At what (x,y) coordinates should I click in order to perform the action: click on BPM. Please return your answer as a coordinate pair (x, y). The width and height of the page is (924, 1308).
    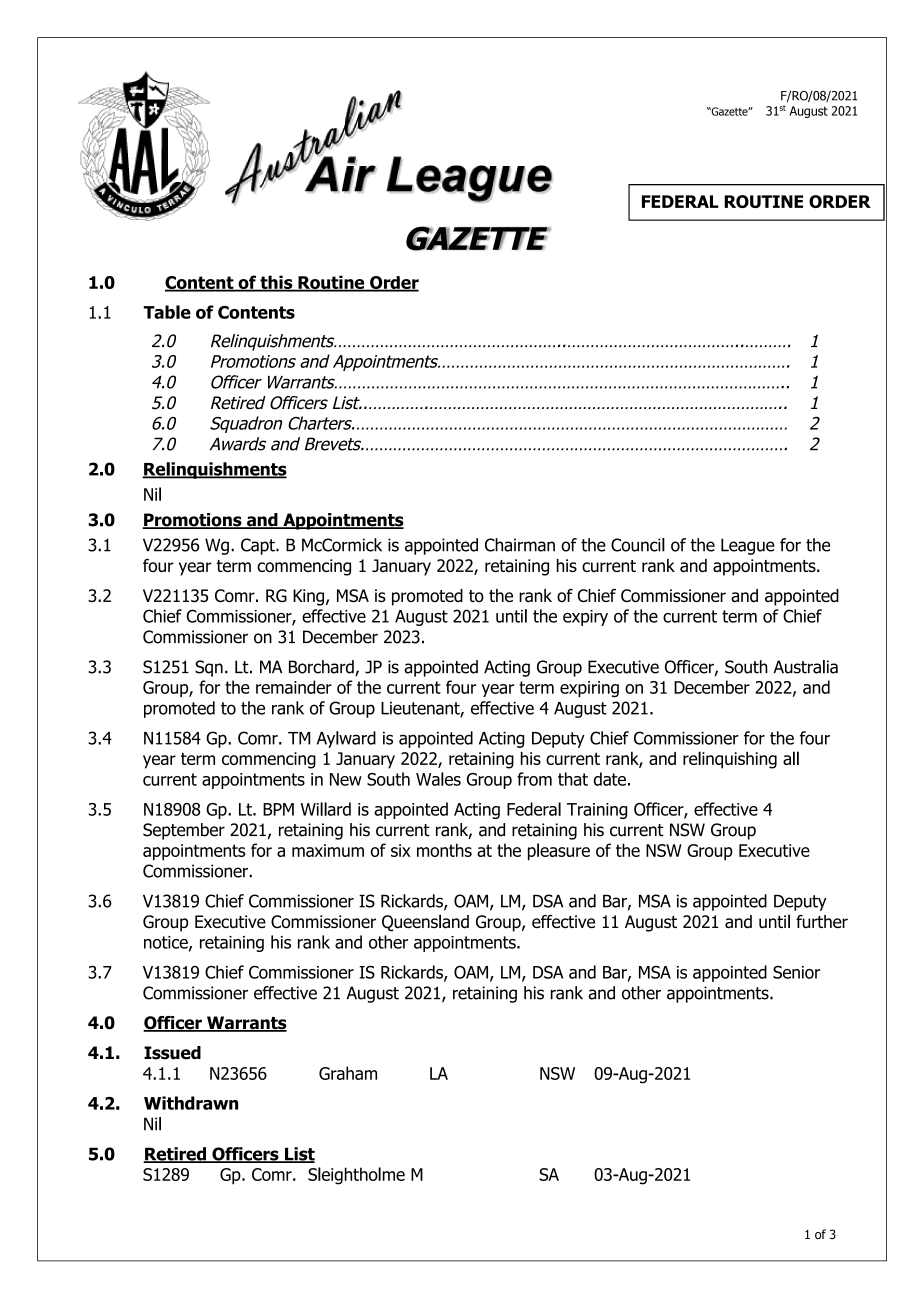
    Looking at the image, I should click on (278, 809).
